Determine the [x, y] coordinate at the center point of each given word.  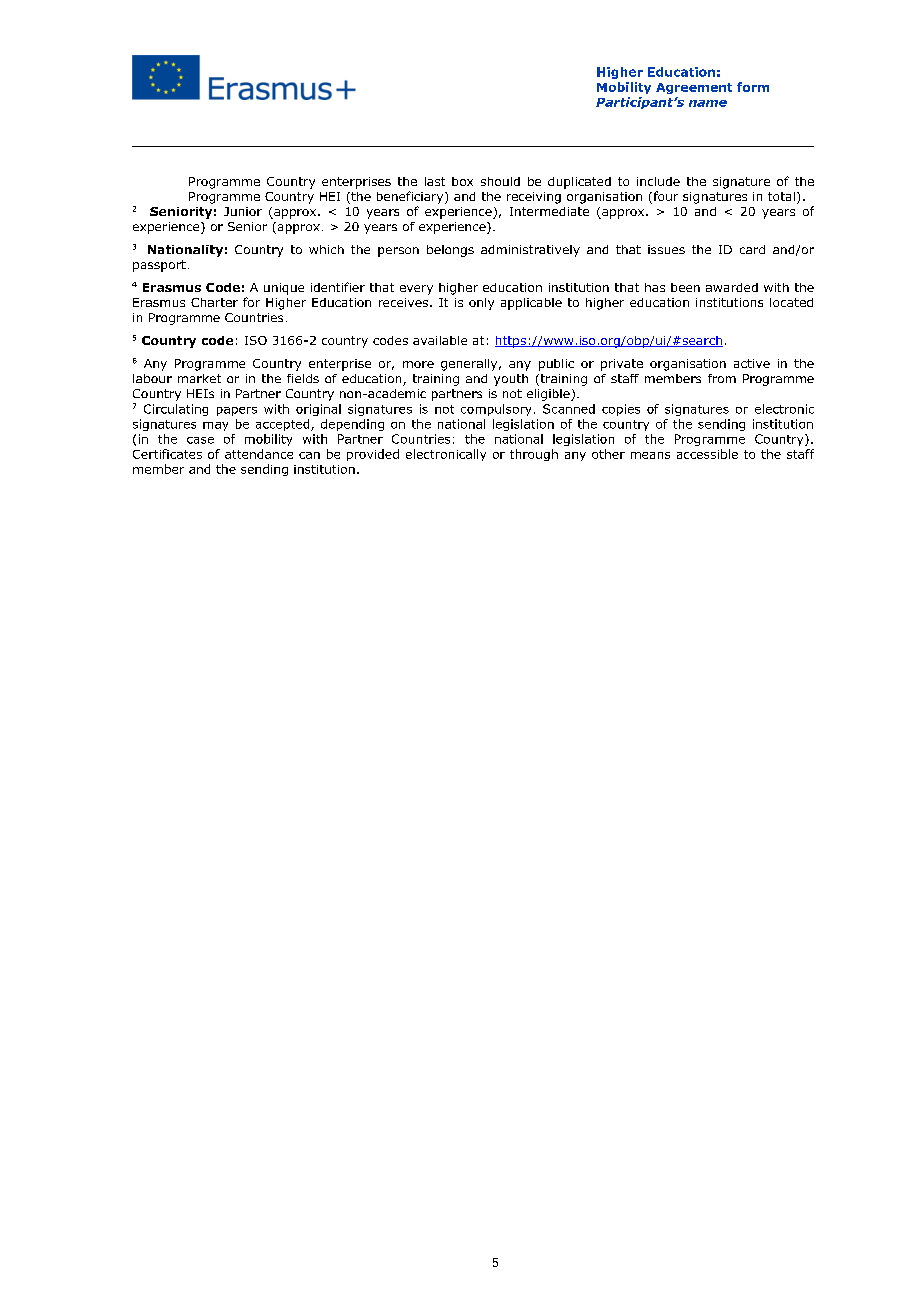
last [435, 181]
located [791, 302]
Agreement [694, 88]
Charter [214, 302]
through [534, 455]
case [200, 440]
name [708, 103]
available [440, 340]
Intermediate [549, 211]
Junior [243, 211]
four [664, 197]
